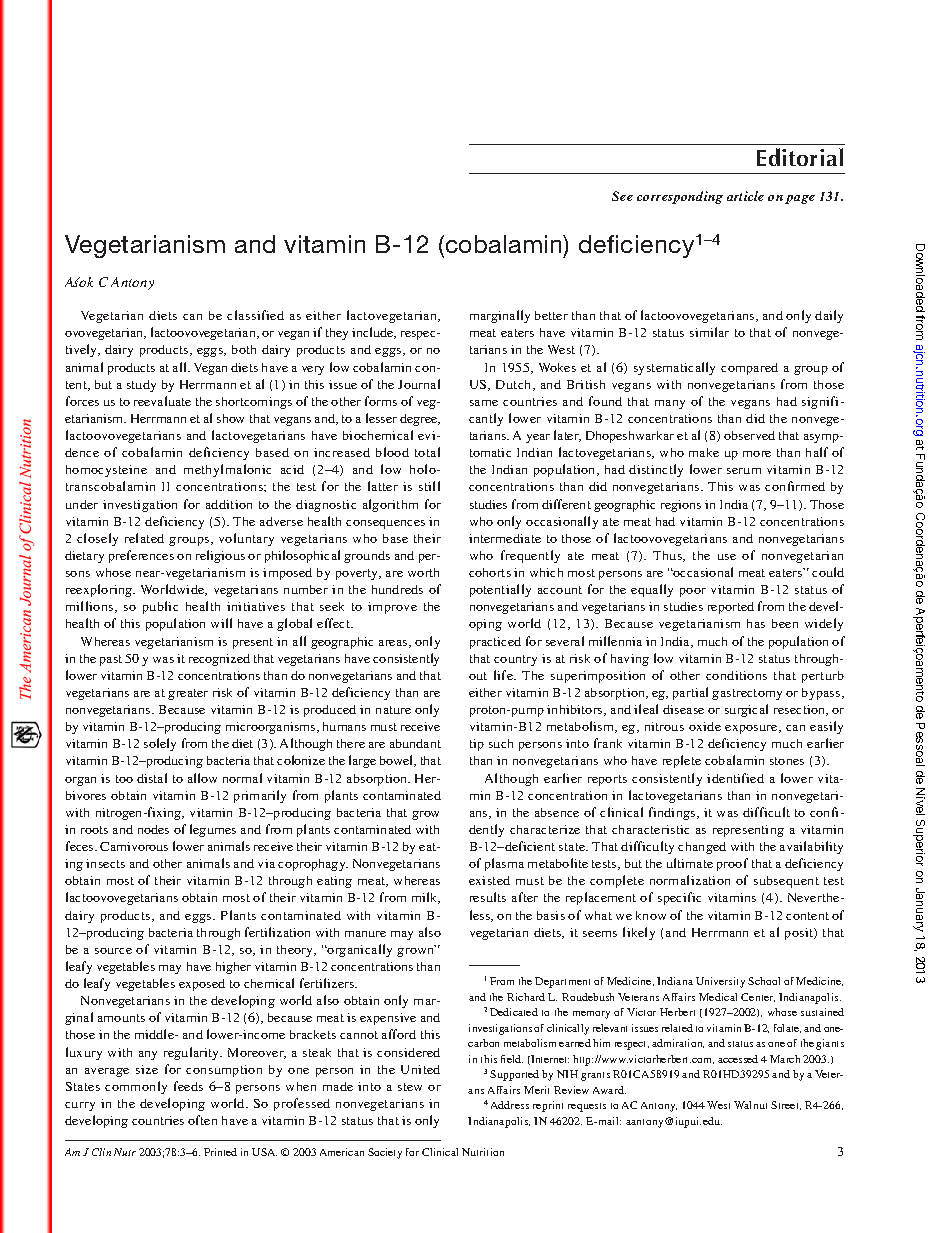 The width and height of the screenshot is (952, 1233). I want to click on better, so click(551, 315).
